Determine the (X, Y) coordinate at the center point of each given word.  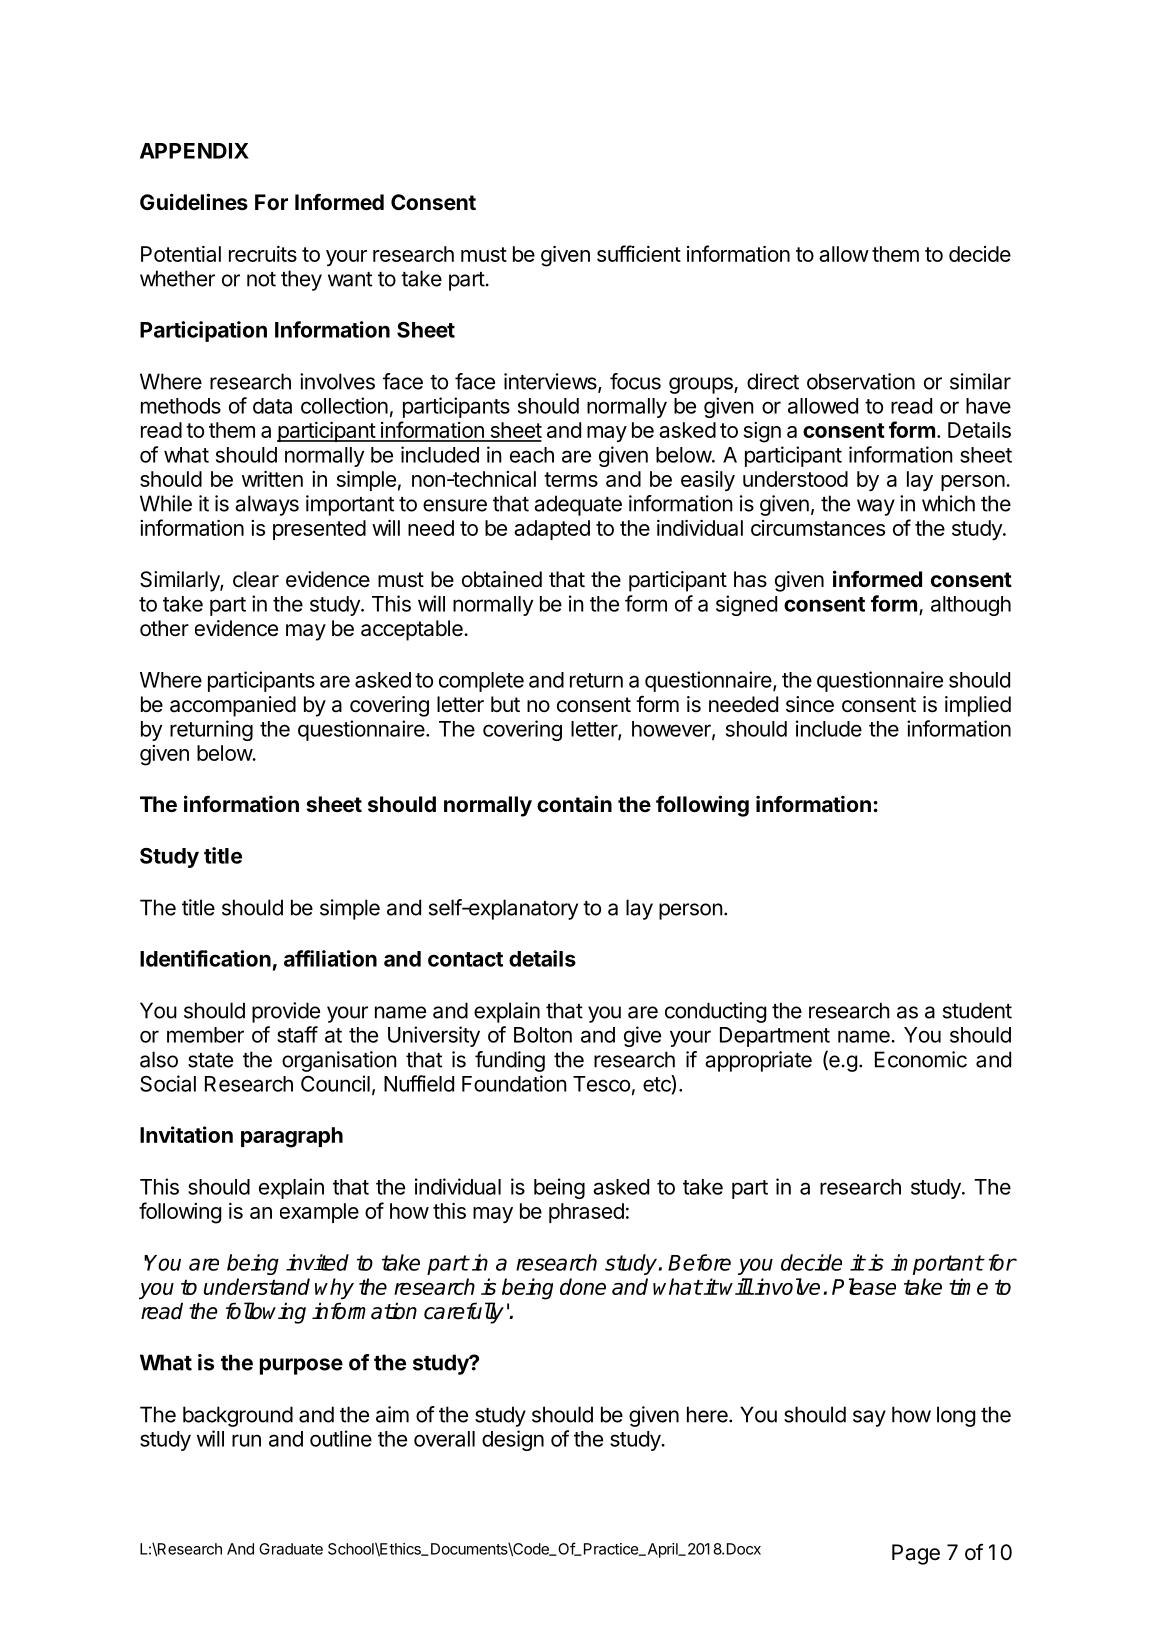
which (948, 503)
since (810, 704)
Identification (205, 958)
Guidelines (194, 202)
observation (861, 381)
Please (864, 1286)
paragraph (292, 1137)
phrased (586, 1213)
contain (574, 804)
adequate (578, 505)
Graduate (291, 1549)
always (267, 505)
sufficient (639, 253)
